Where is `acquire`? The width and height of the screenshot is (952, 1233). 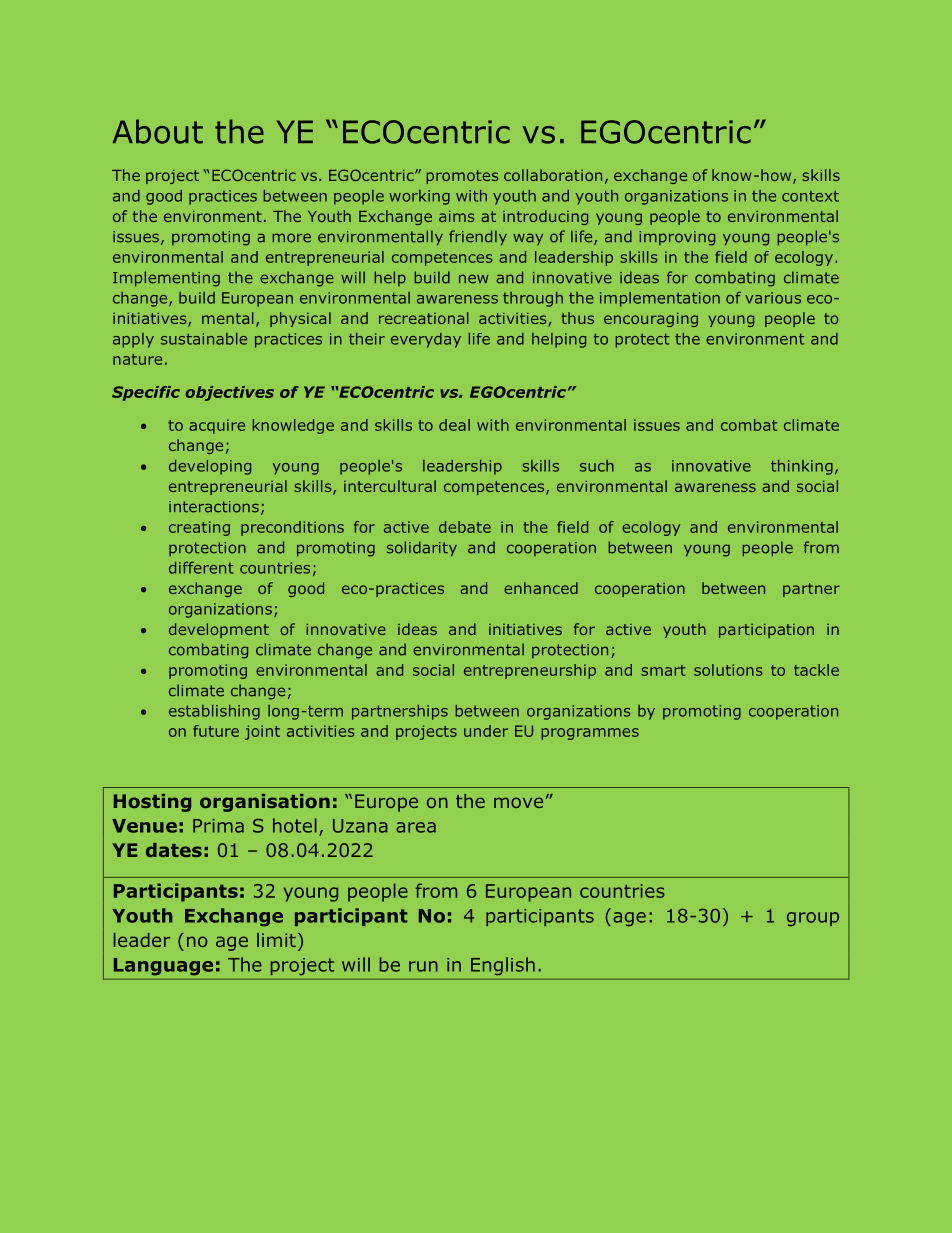
acquire is located at coordinates (217, 426).
